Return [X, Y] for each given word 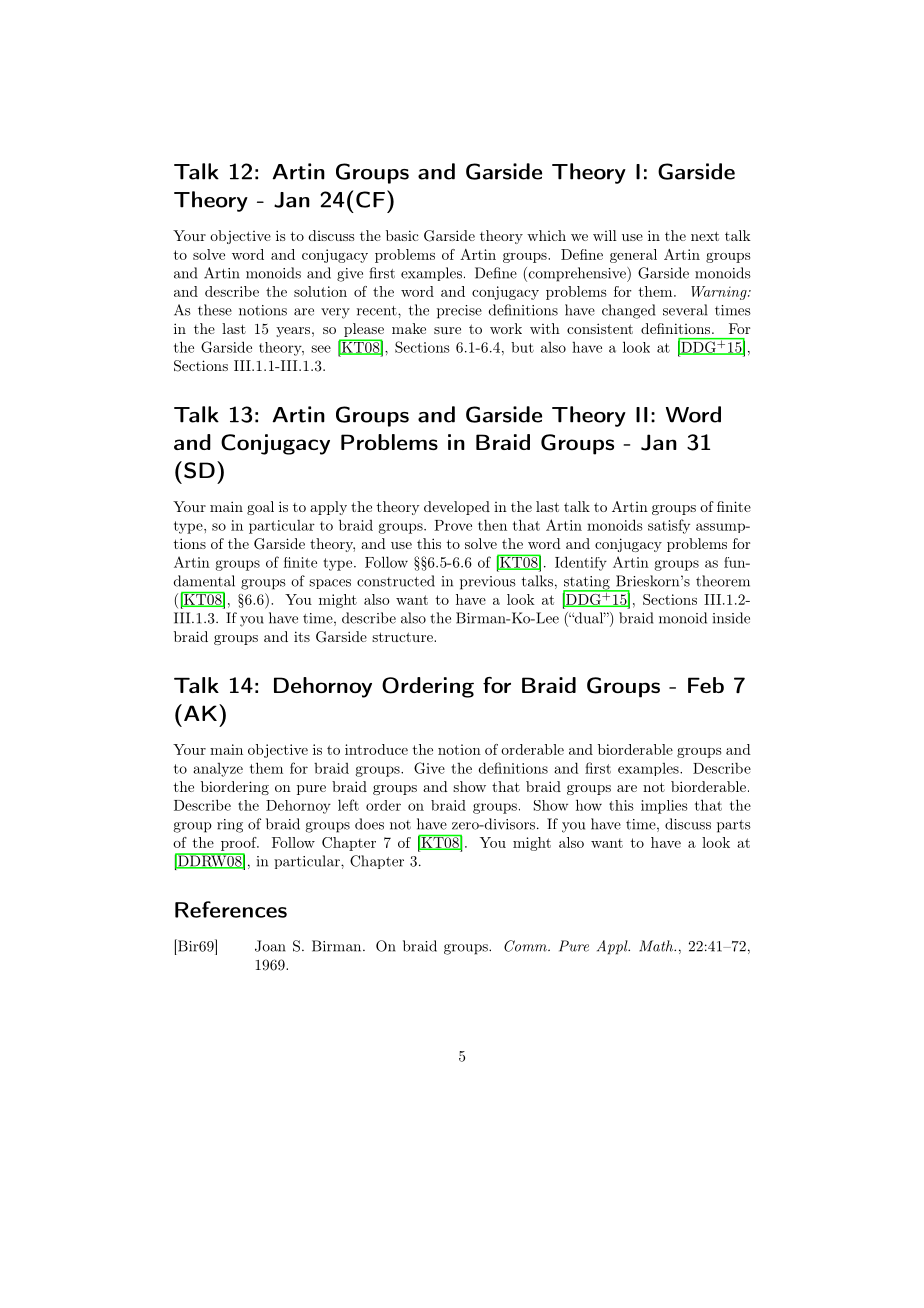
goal [260, 508]
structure [403, 637]
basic [402, 235]
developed [457, 508]
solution [320, 291]
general [633, 256]
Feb [706, 685]
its [302, 636]
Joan [270, 946]
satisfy [669, 526]
